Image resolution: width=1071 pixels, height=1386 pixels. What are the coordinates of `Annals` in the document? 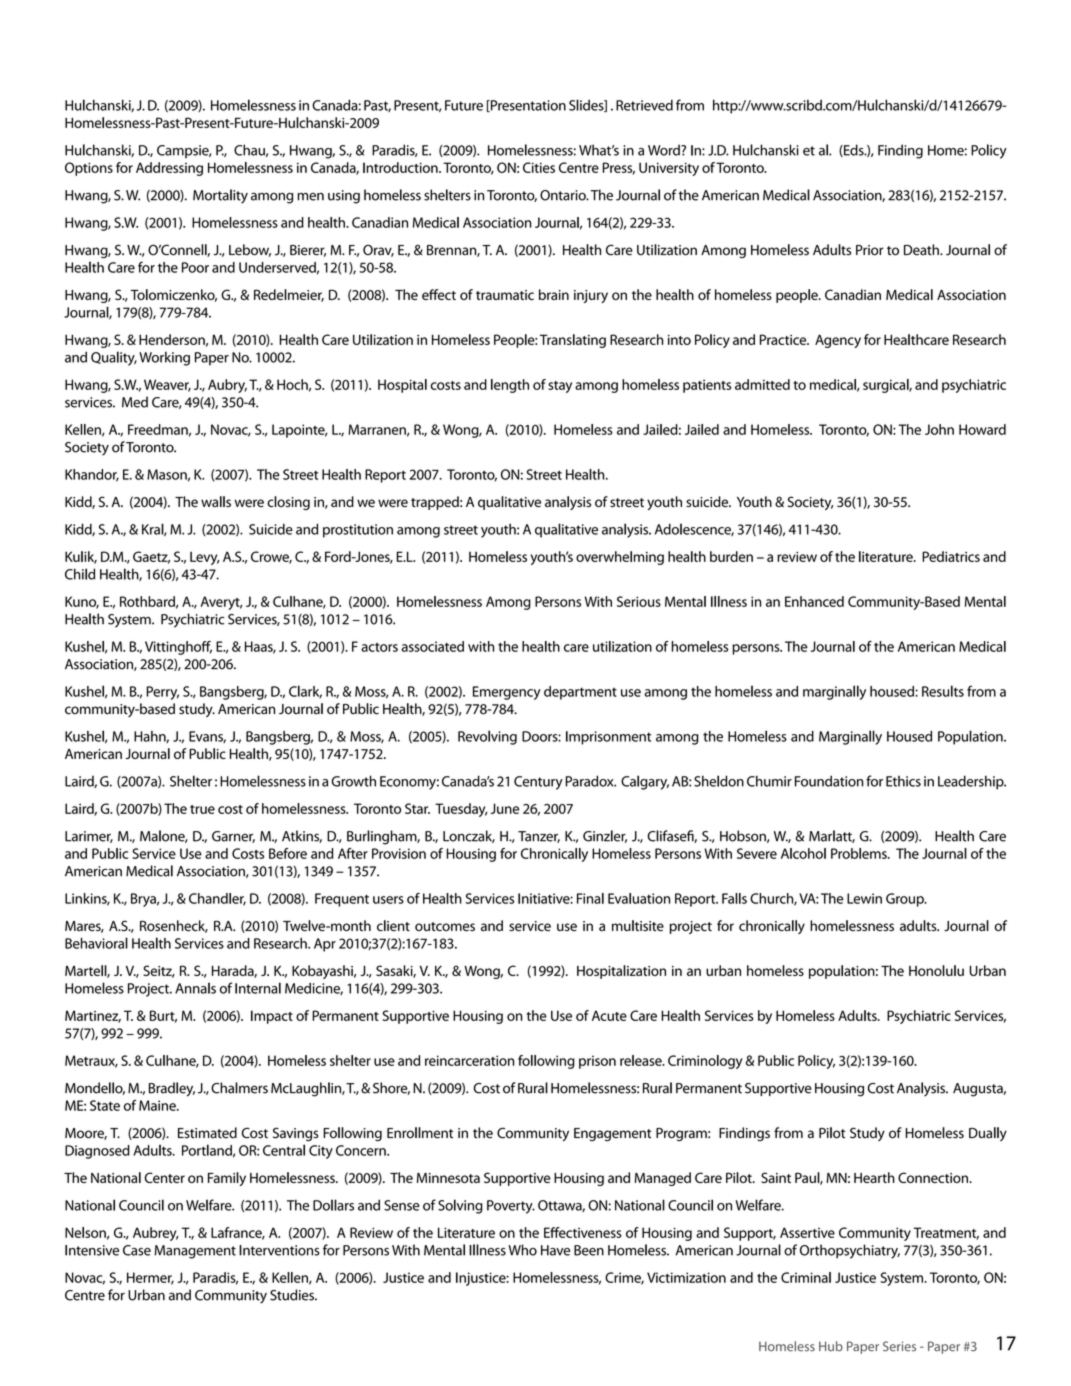 It's located at (195, 988).
